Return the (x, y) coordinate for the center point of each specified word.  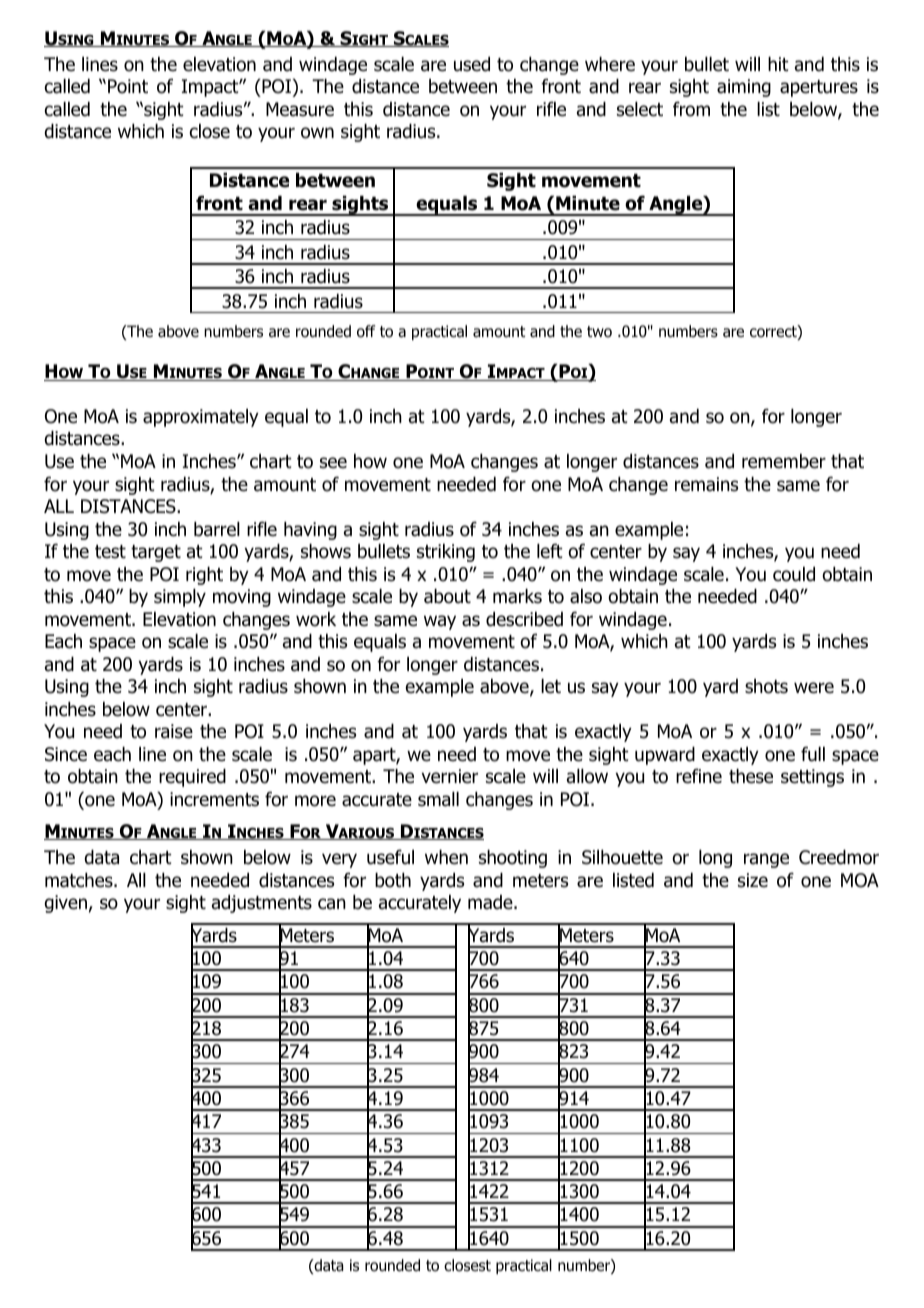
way (440, 622)
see (333, 463)
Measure (300, 109)
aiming (744, 88)
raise (174, 731)
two (599, 332)
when (446, 857)
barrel (217, 529)
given (65, 904)
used (472, 64)
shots (766, 686)
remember (784, 461)
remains (706, 484)
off (366, 331)
